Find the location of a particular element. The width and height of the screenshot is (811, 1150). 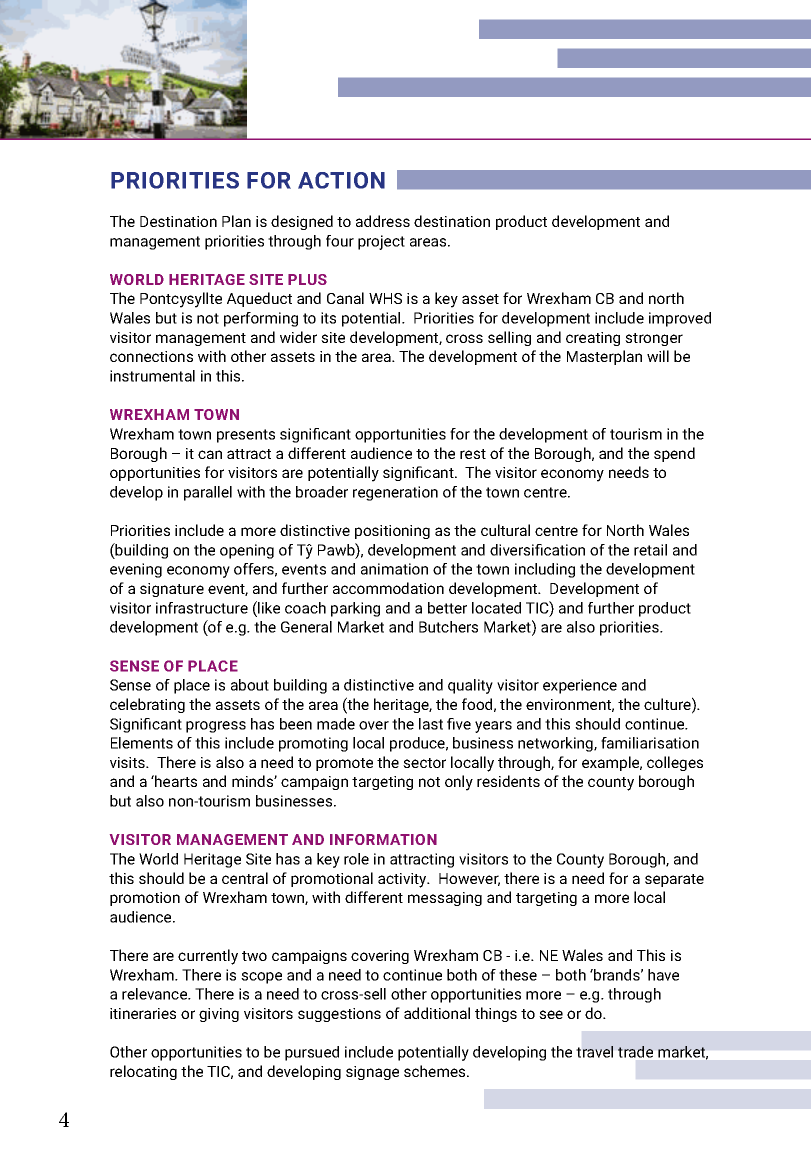

Butchers is located at coordinates (448, 627).
